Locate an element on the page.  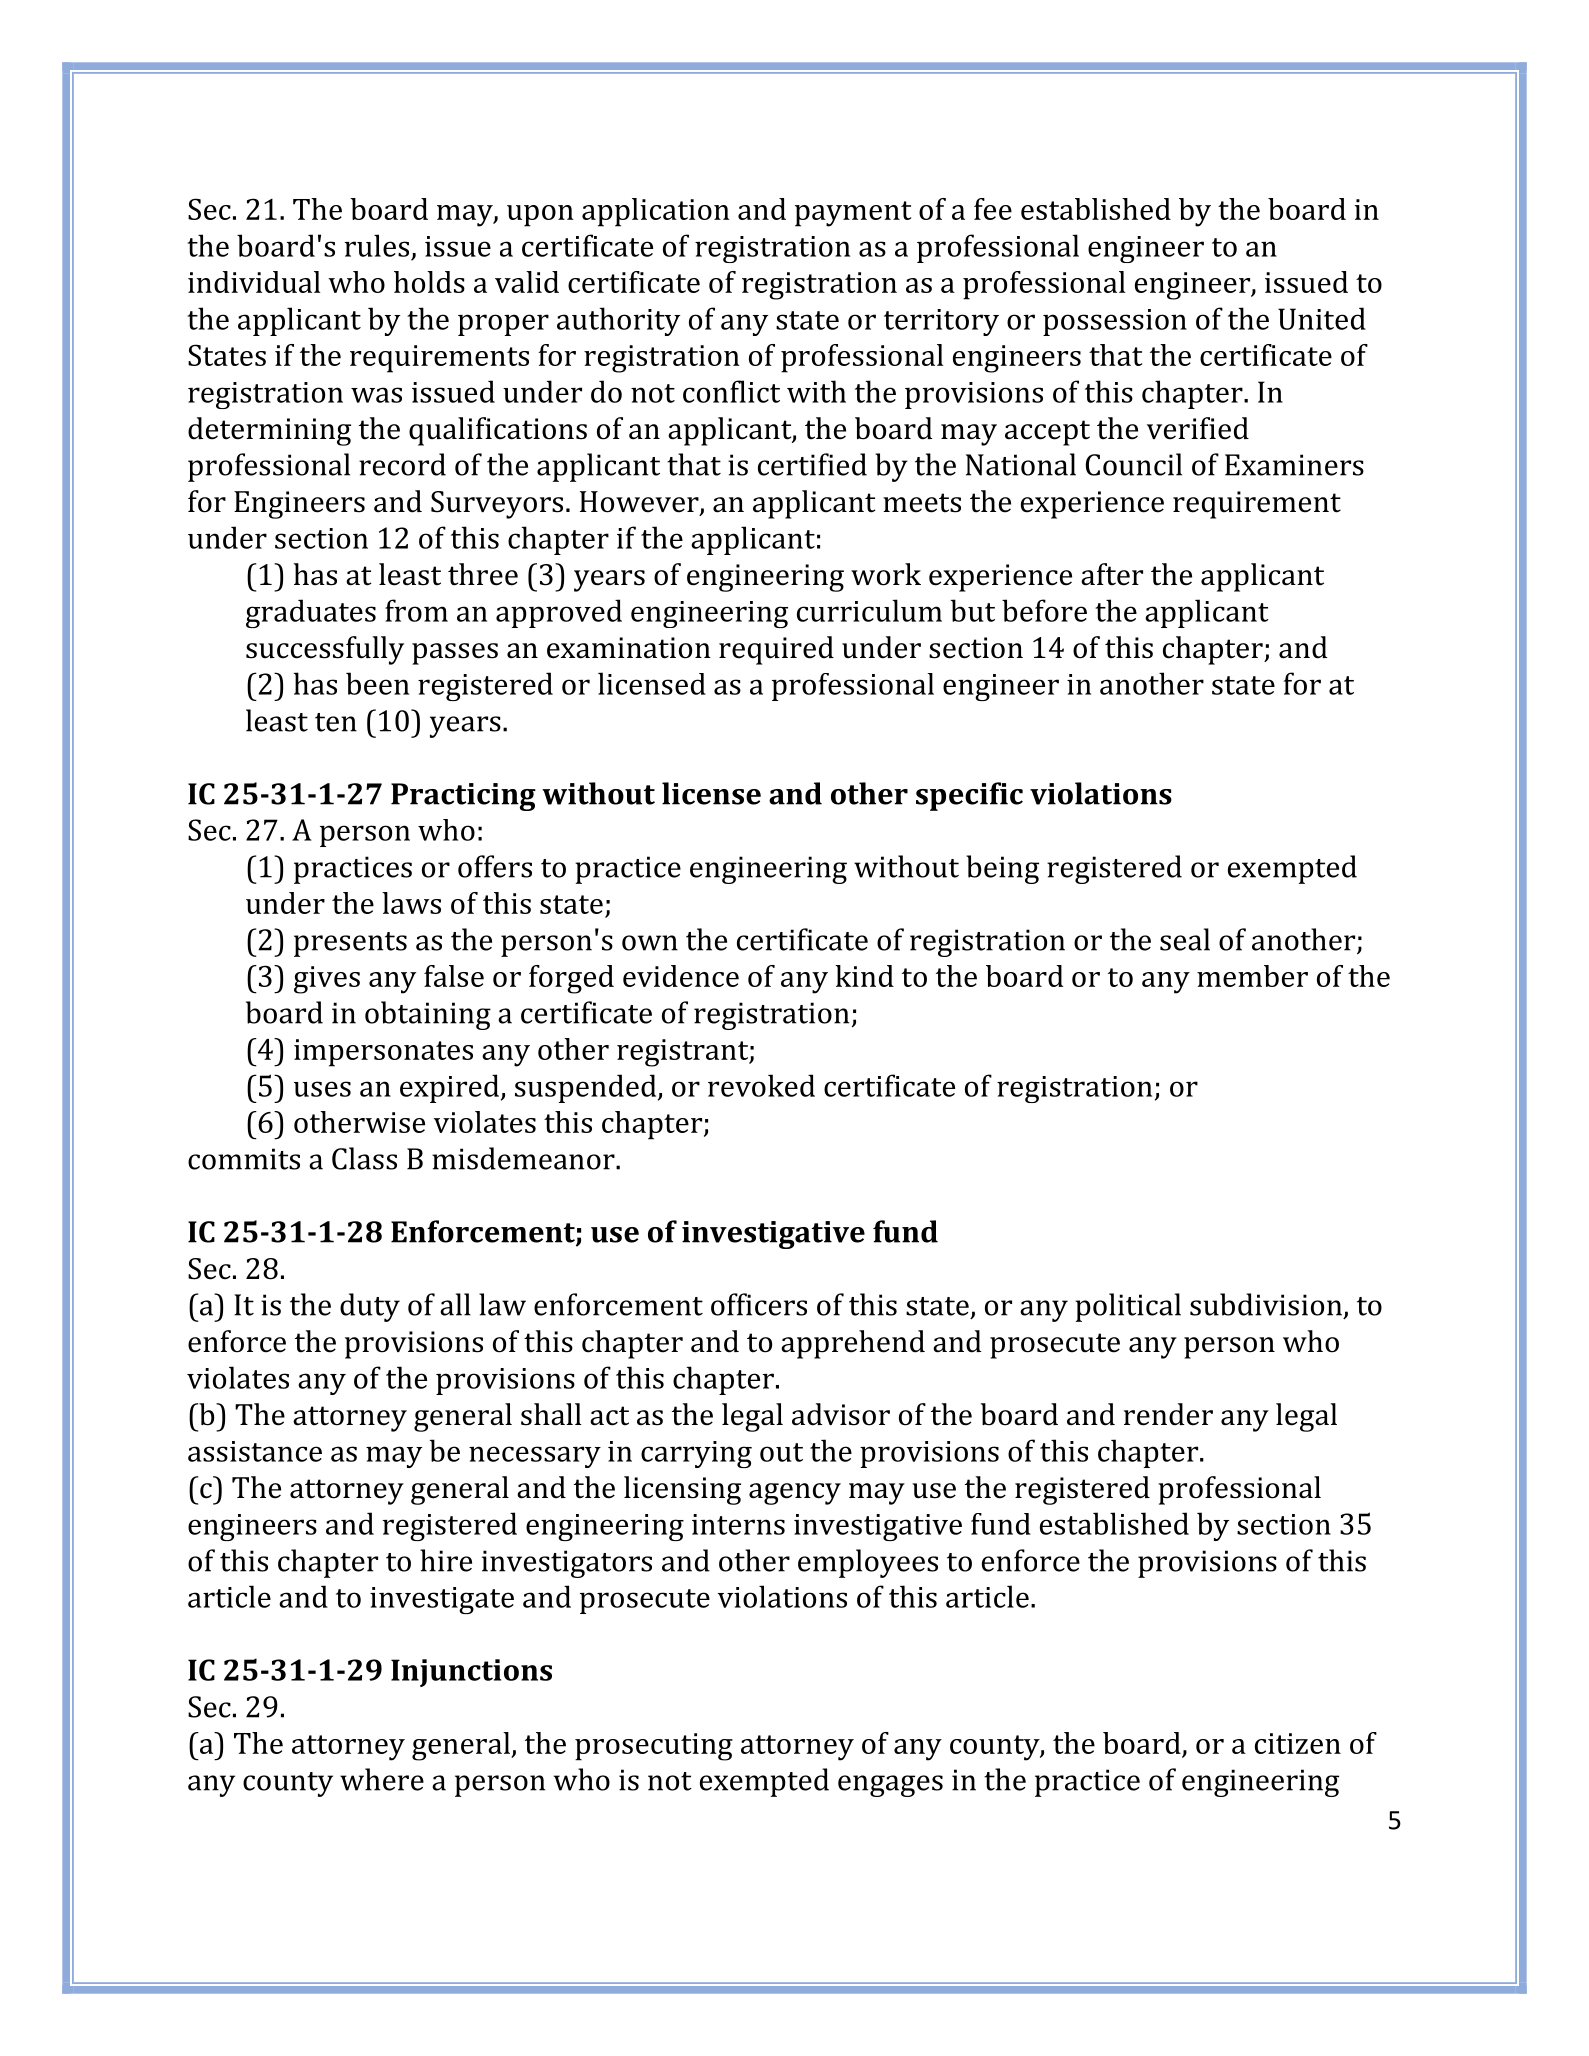
after is located at coordinates (1112, 574).
